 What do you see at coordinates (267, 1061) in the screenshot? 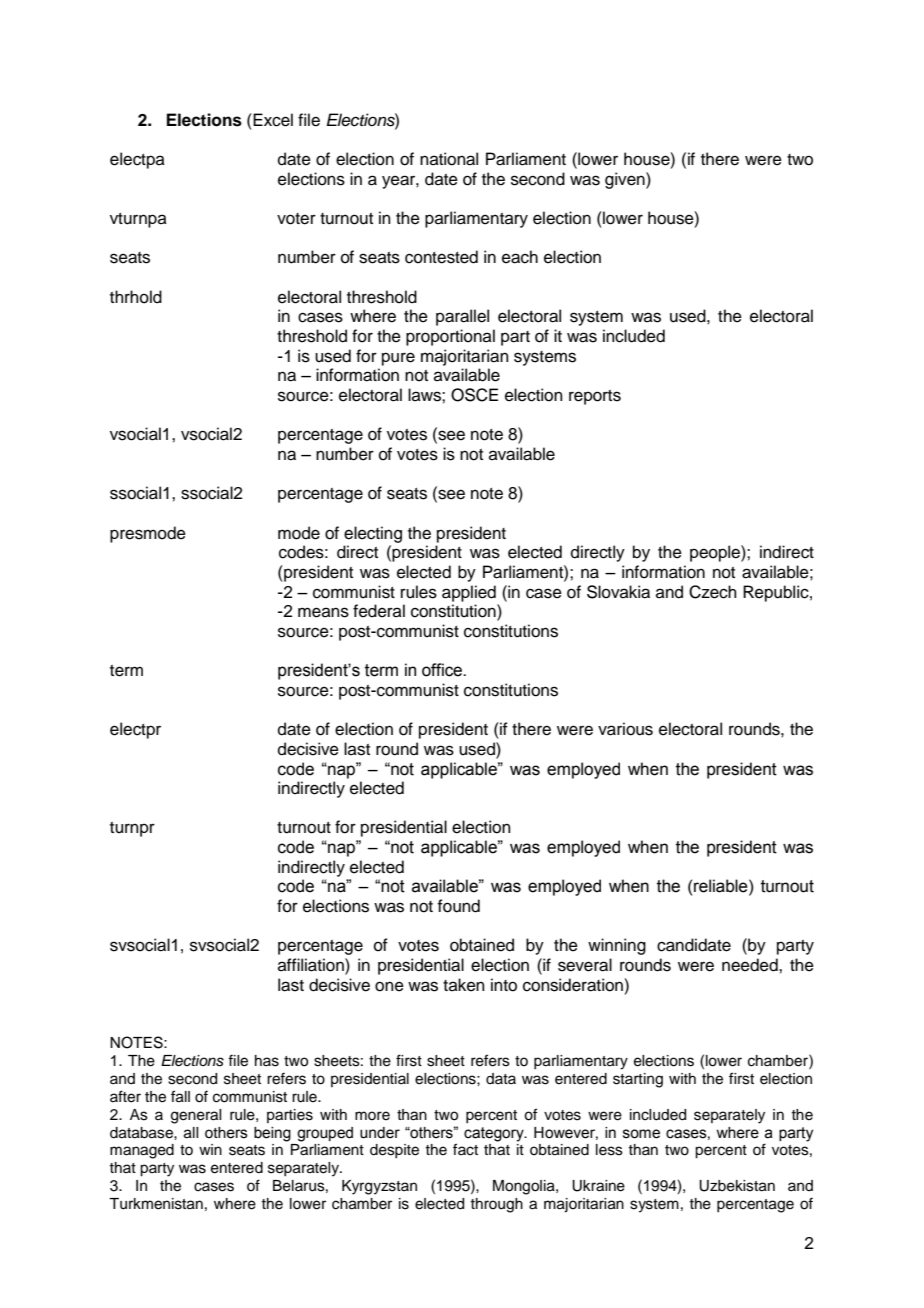
I see `has` at bounding box center [267, 1061].
